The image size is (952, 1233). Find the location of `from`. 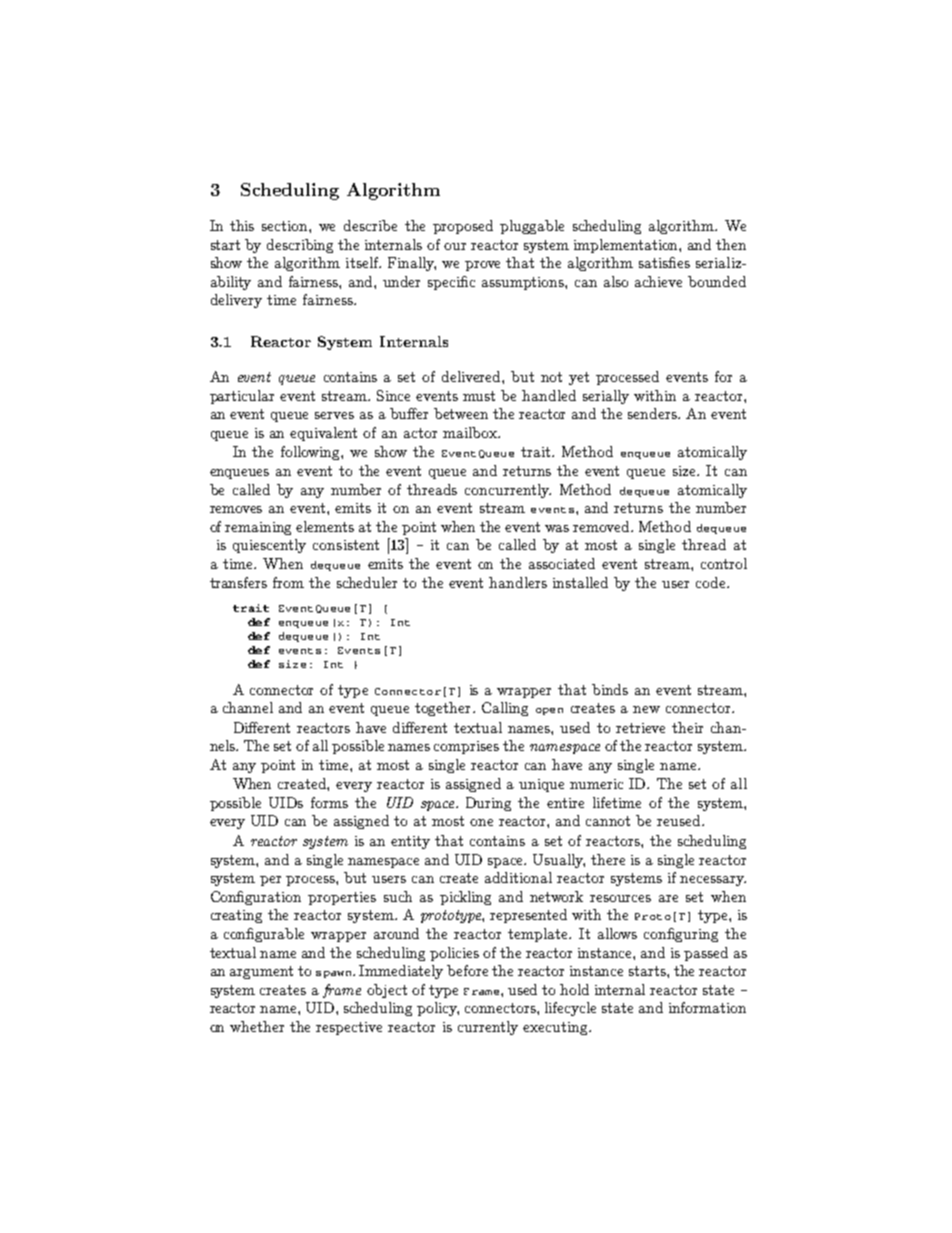

from is located at coordinates (288, 582).
